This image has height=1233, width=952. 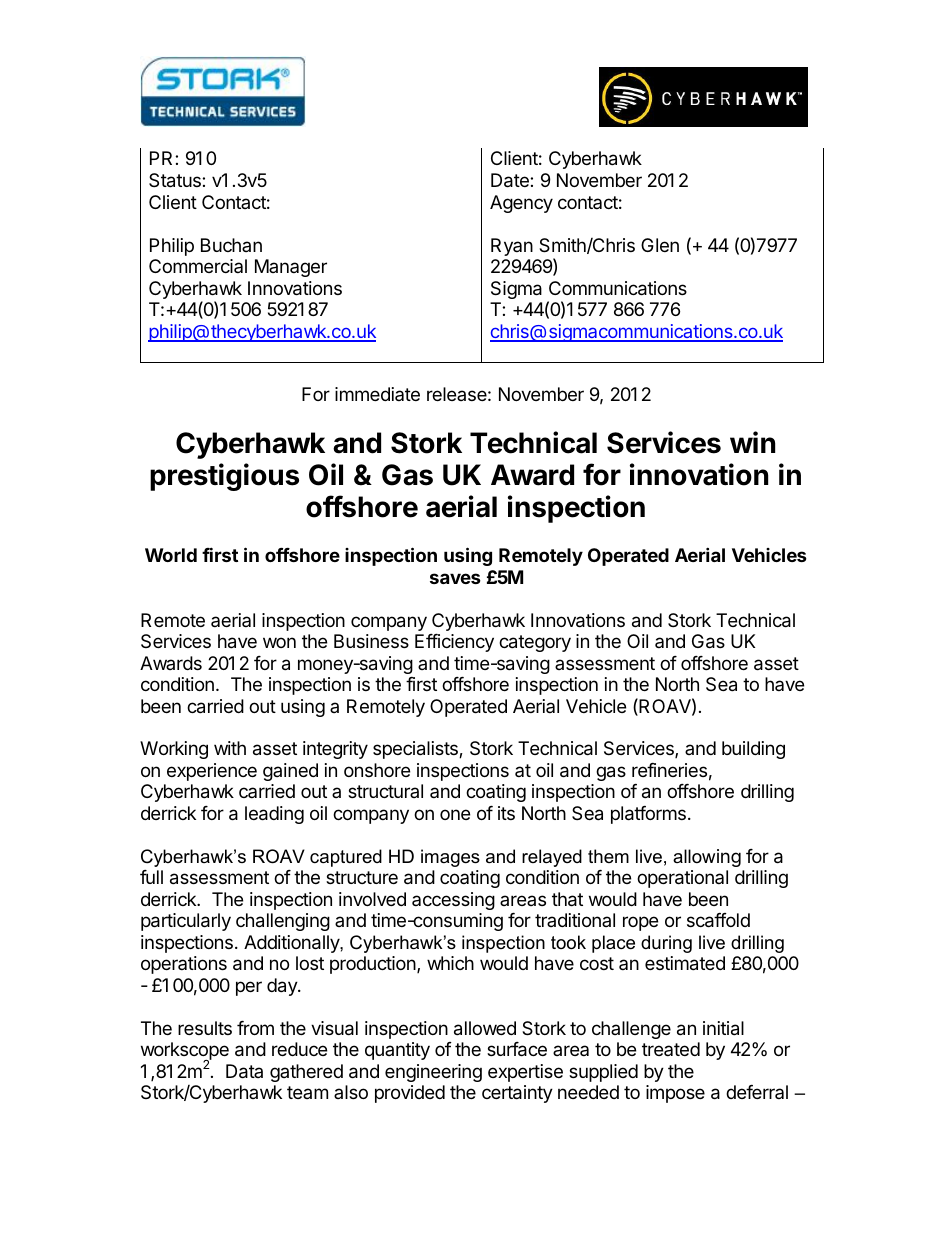 What do you see at coordinates (669, 770) in the image?
I see `refineries` at bounding box center [669, 770].
